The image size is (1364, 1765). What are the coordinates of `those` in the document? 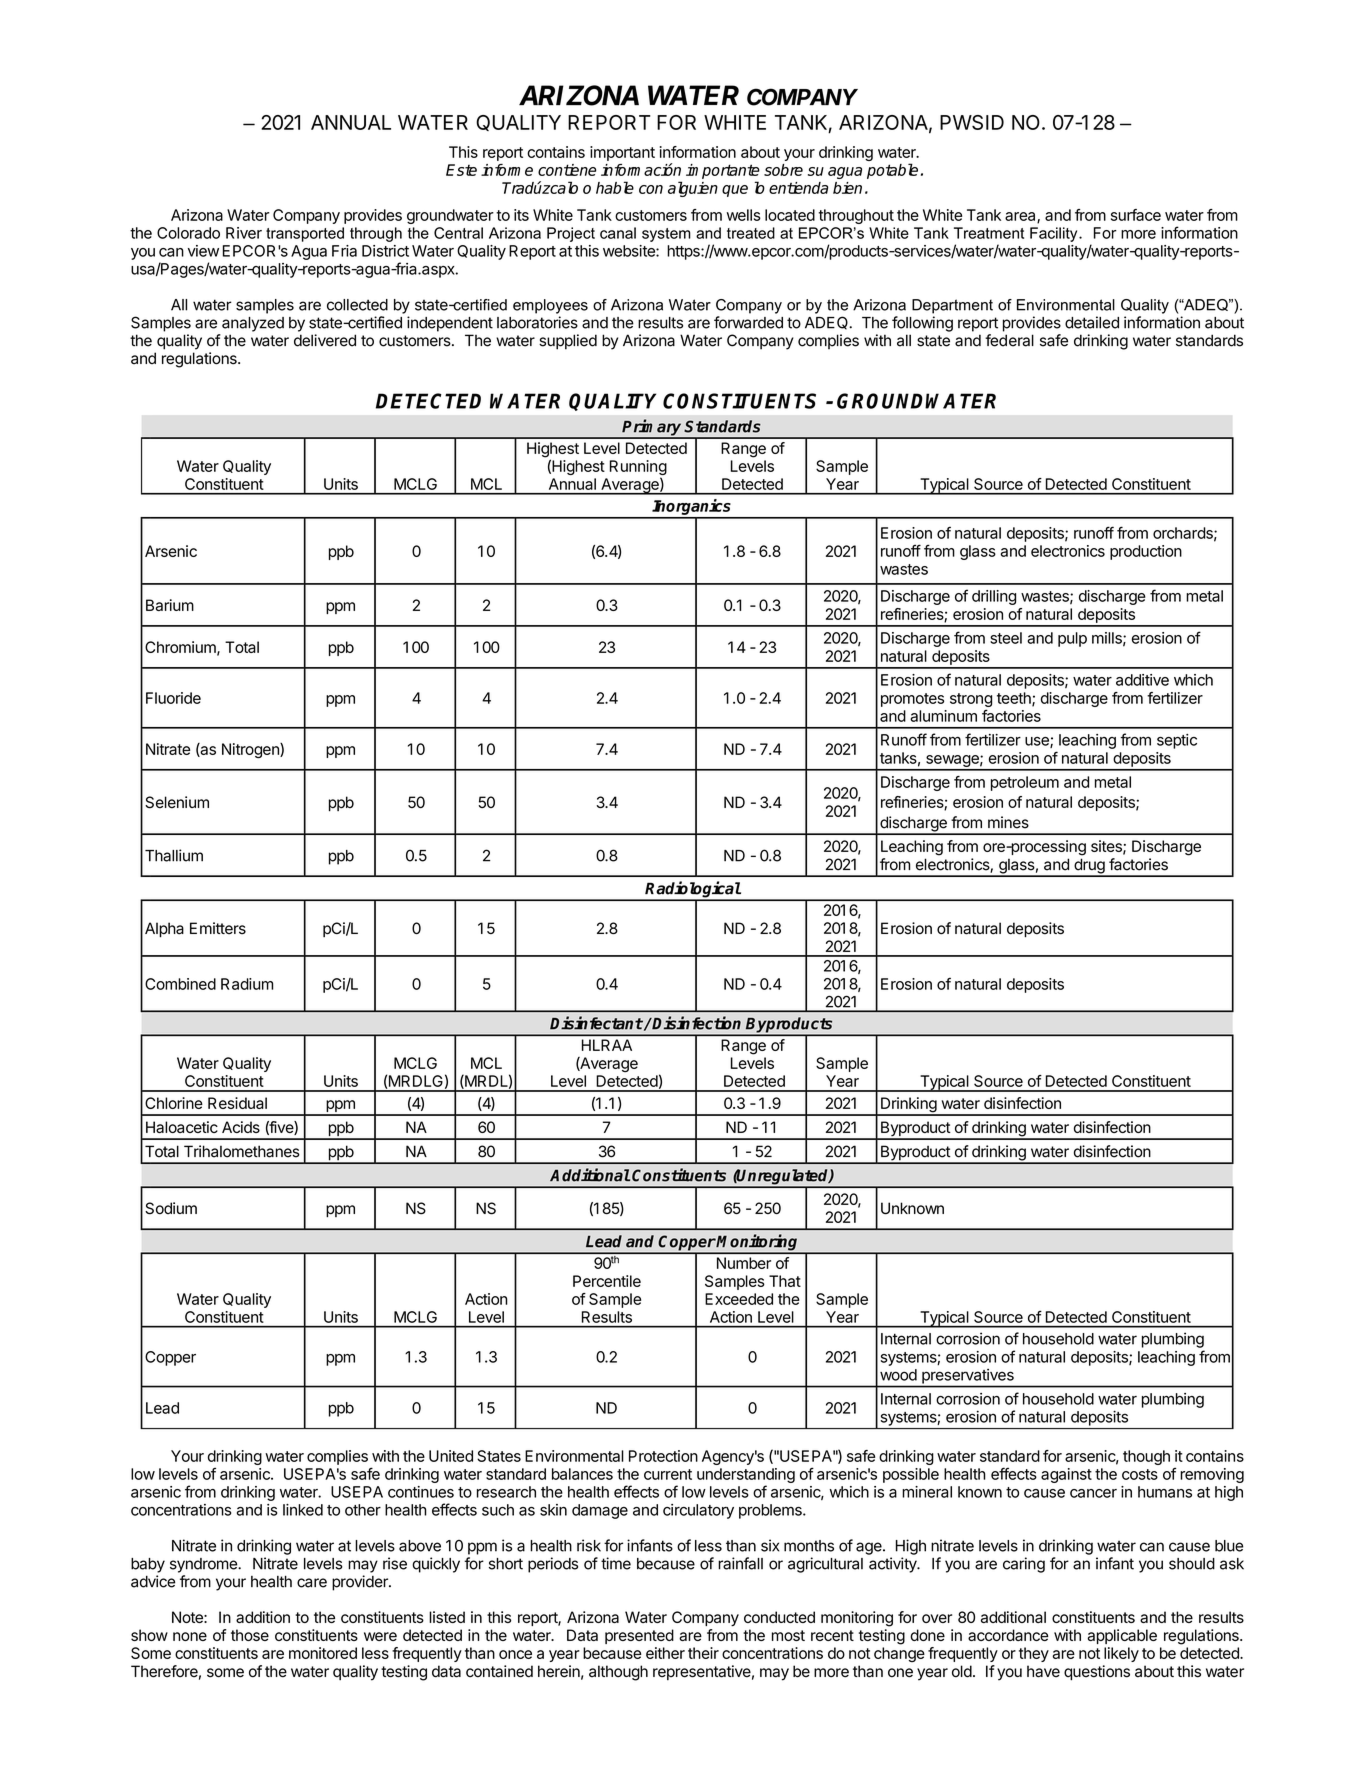 It's located at (250, 1635).
